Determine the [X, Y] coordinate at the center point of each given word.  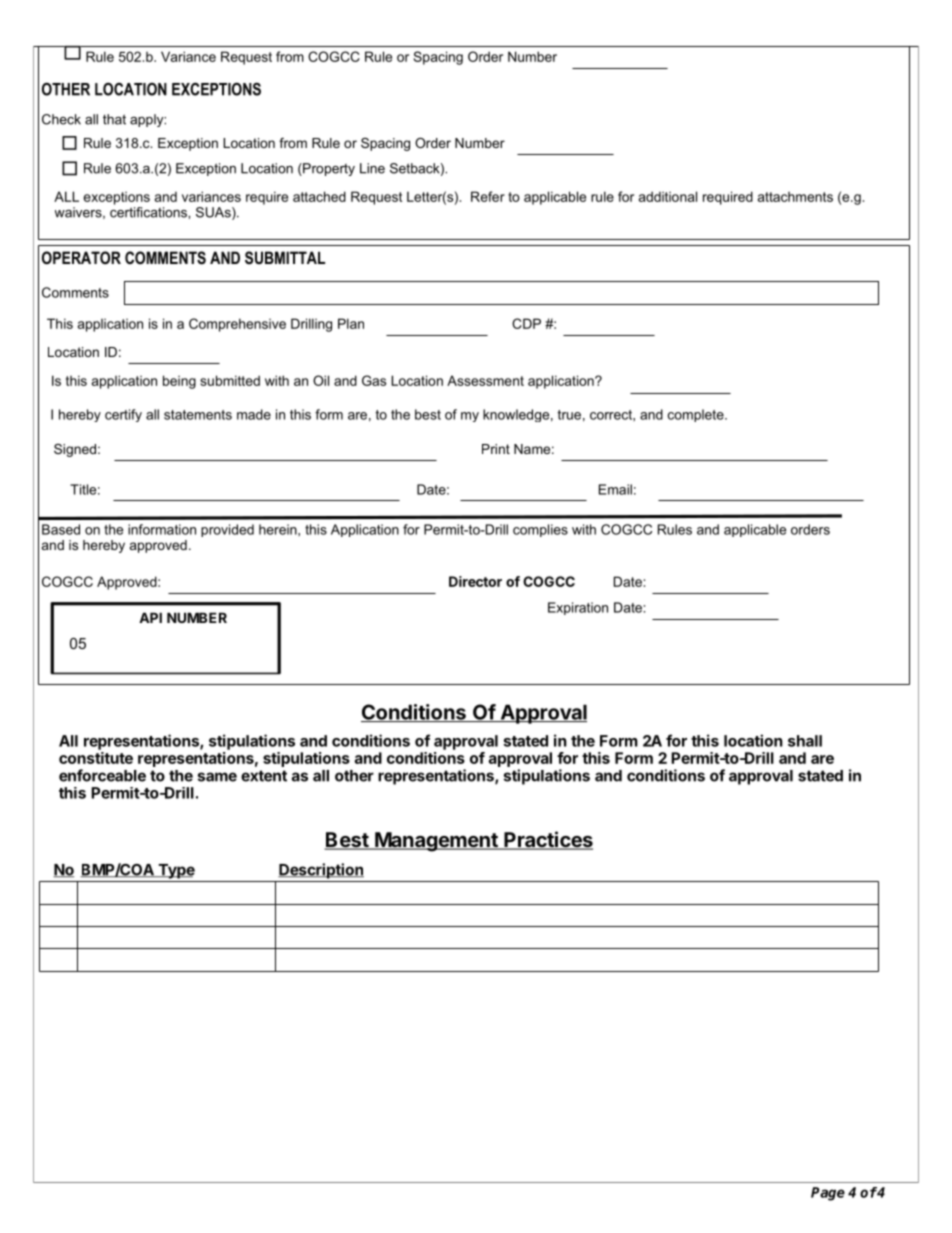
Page [828, 1194]
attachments [795, 197]
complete [697, 415]
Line [372, 168]
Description [321, 871]
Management [436, 842]
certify [123, 415]
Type [175, 871]
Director [475, 581]
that [114, 119]
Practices [547, 840]
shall [805, 741]
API [150, 617]
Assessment [485, 380]
